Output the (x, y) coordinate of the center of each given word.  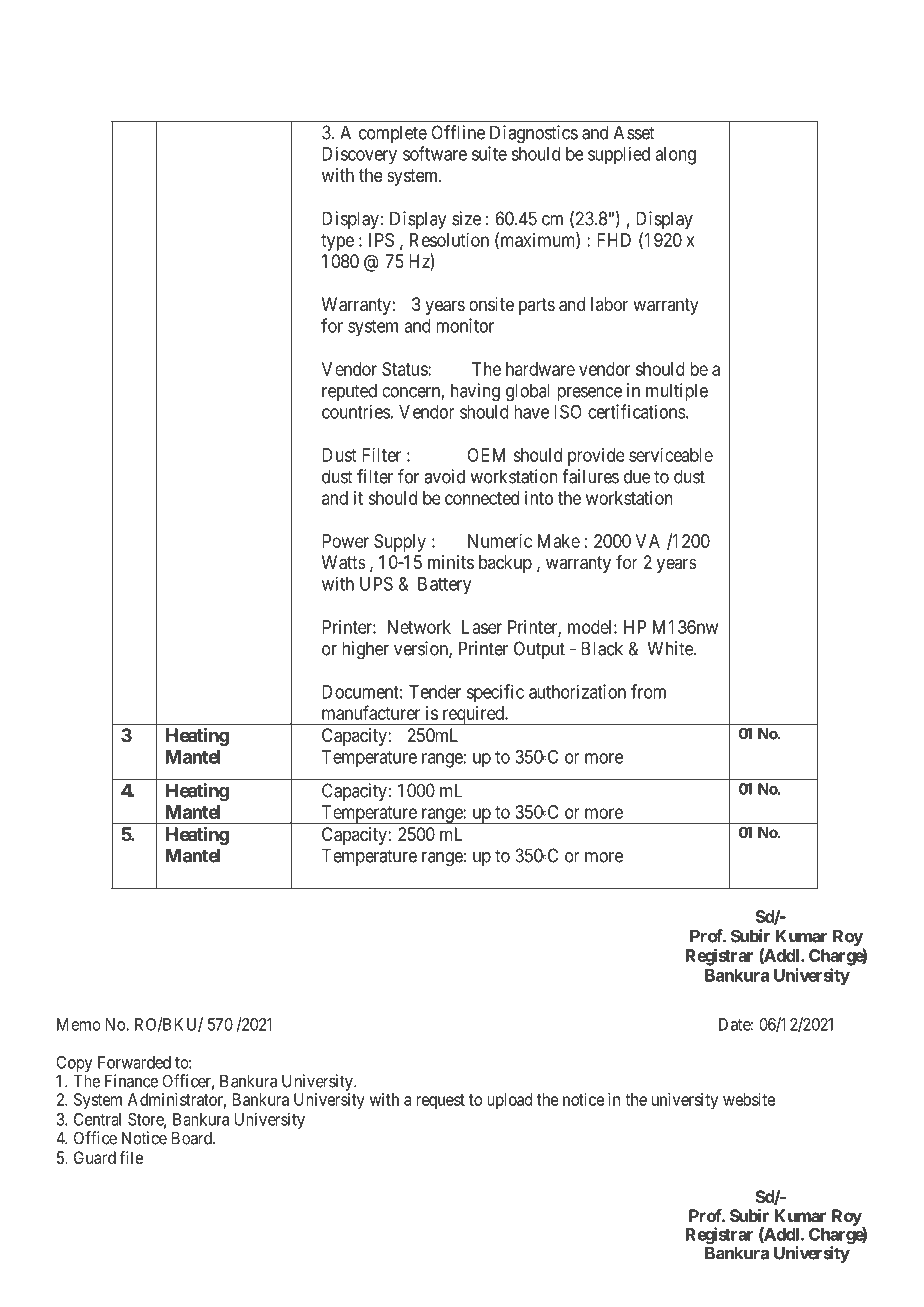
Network (419, 627)
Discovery (359, 156)
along (675, 156)
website (749, 1099)
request (440, 1101)
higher (365, 650)
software (435, 153)
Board (193, 1138)
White (671, 648)
